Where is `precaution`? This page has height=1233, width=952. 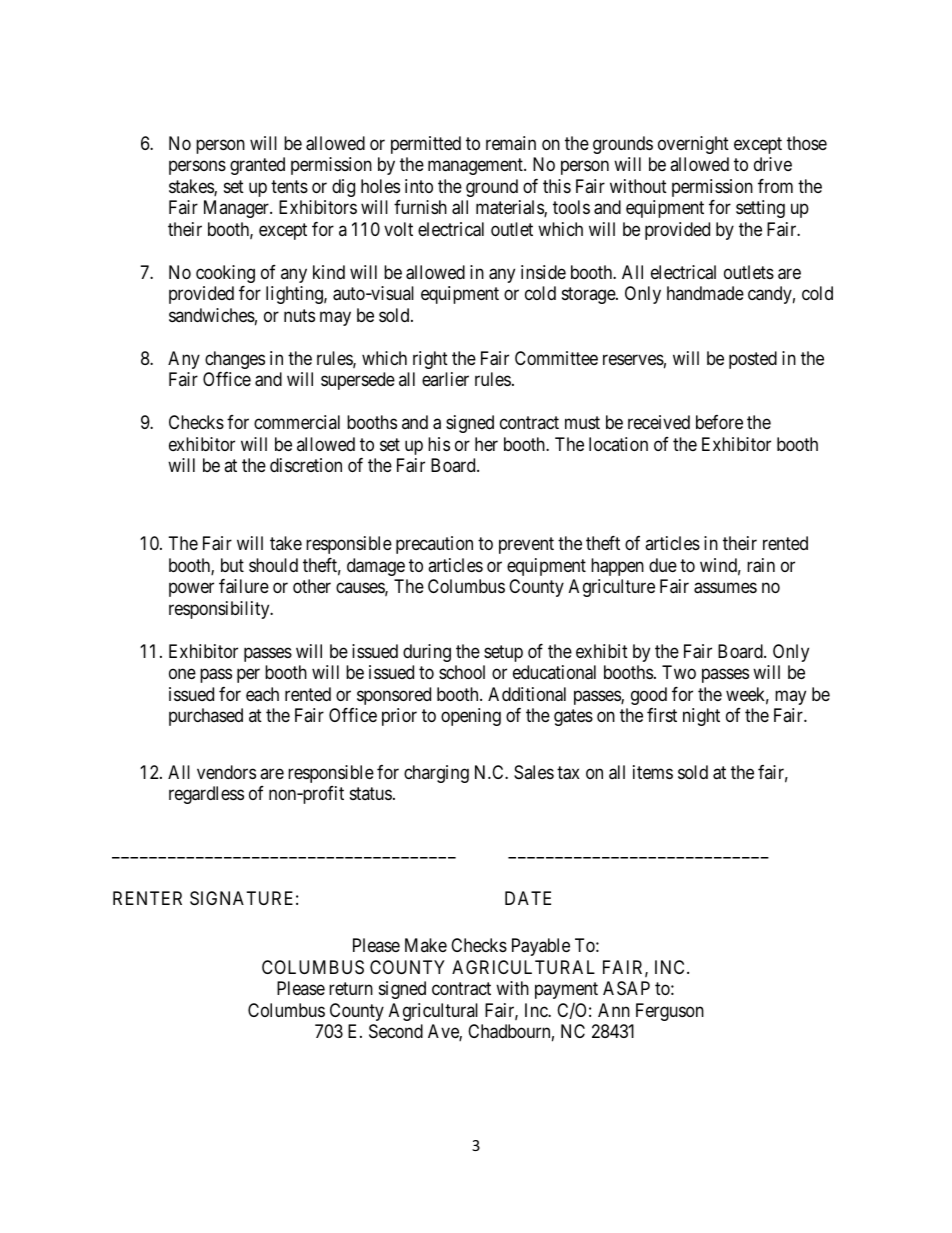
precaution is located at coordinates (434, 545).
